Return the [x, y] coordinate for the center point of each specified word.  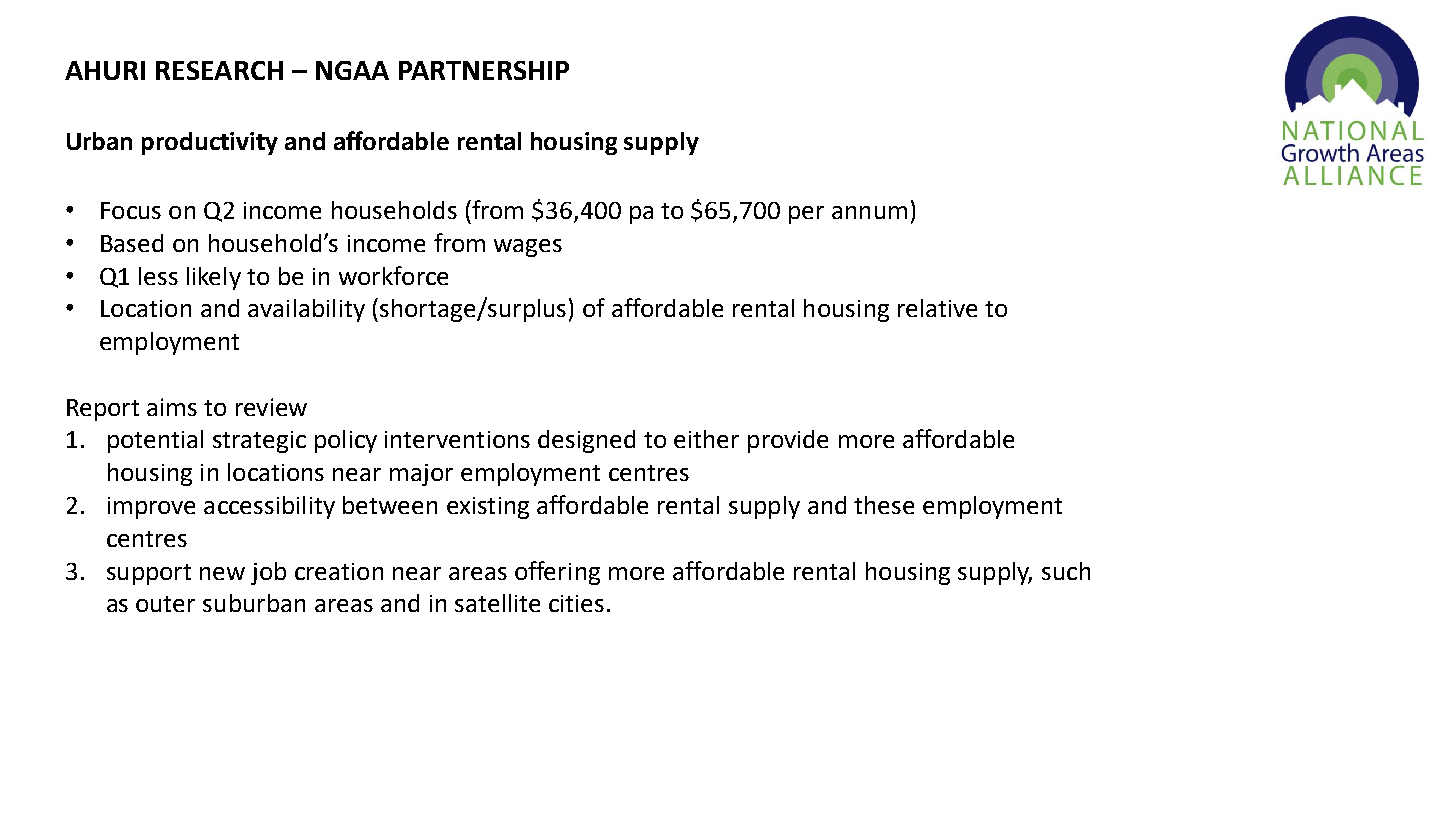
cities [576, 603]
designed [586, 441]
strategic [259, 442]
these [884, 505]
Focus [131, 210]
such [1066, 571]
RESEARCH [219, 70]
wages [528, 248]
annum [869, 212]
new [222, 573]
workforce [393, 275]
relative [937, 308]
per [806, 215]
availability [306, 310]
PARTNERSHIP [484, 70]
